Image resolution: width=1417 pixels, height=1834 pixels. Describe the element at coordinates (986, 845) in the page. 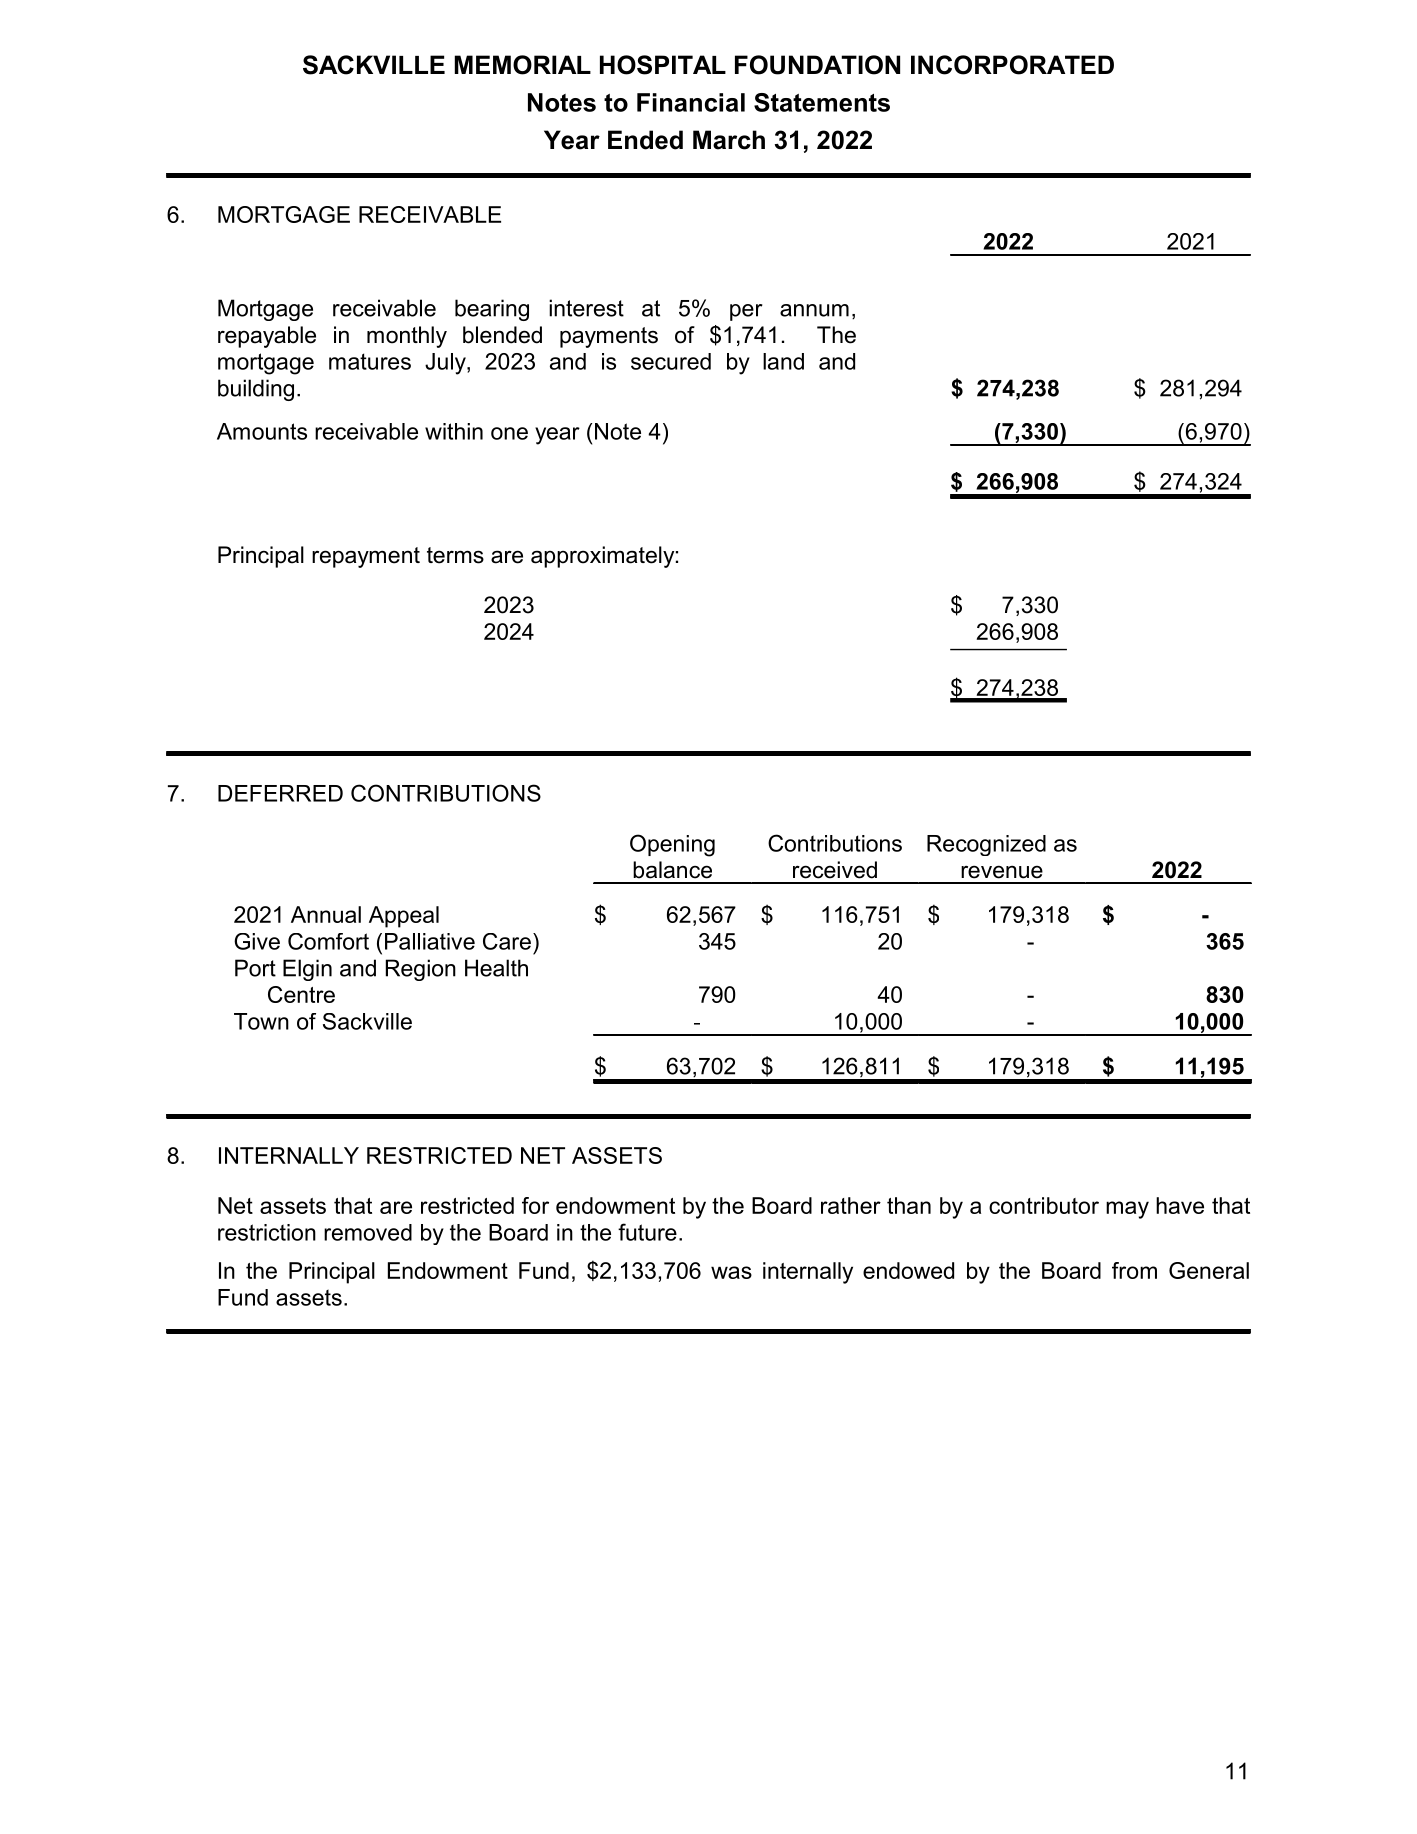

I see `Recognized` at that location.
